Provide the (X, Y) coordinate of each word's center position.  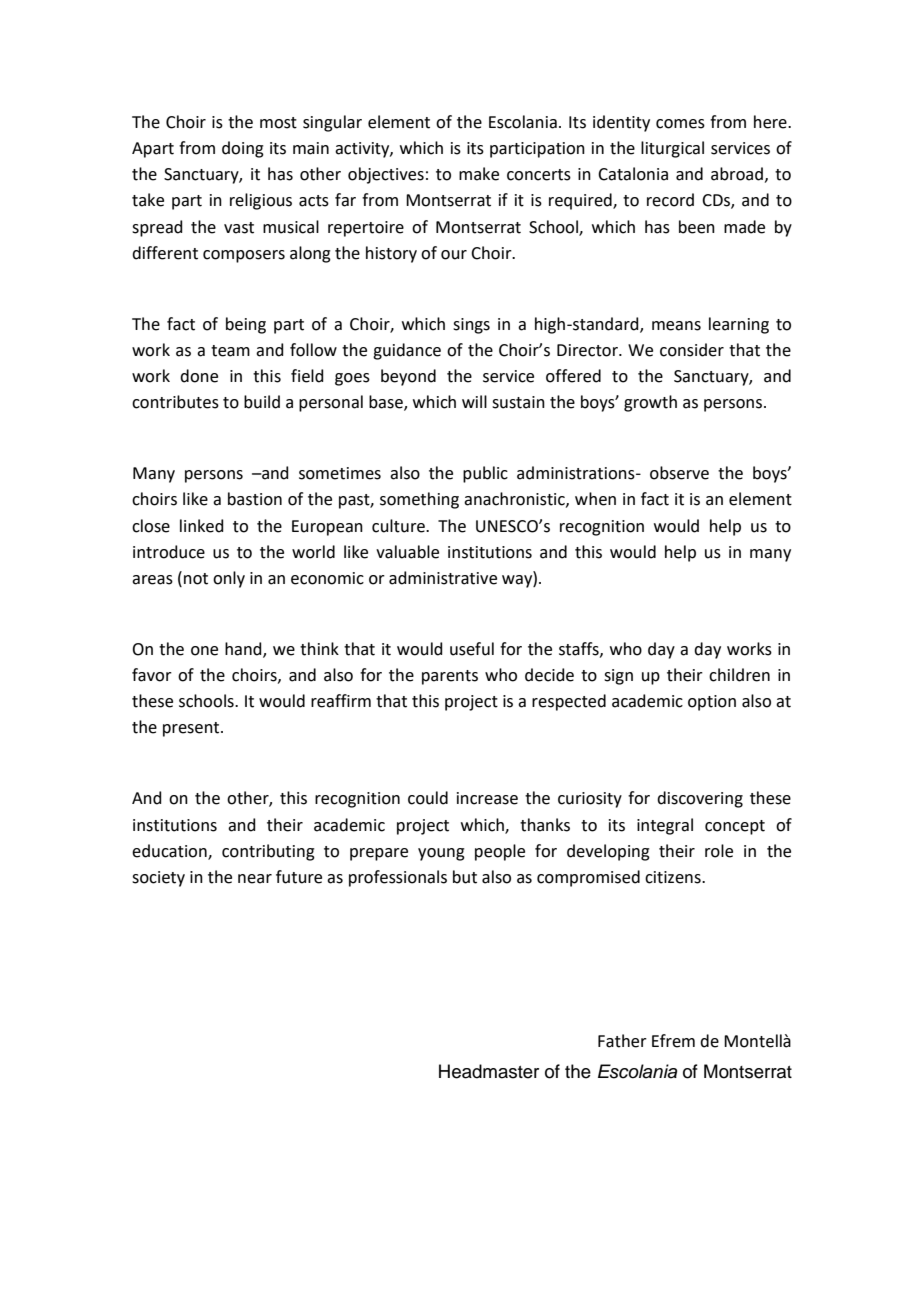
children (739, 675)
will (474, 401)
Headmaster (489, 1071)
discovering (700, 799)
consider (692, 350)
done (199, 376)
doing (243, 149)
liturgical (672, 149)
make (479, 174)
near (255, 879)
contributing (268, 852)
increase (487, 798)
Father (622, 1041)
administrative (443, 578)
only (229, 579)
